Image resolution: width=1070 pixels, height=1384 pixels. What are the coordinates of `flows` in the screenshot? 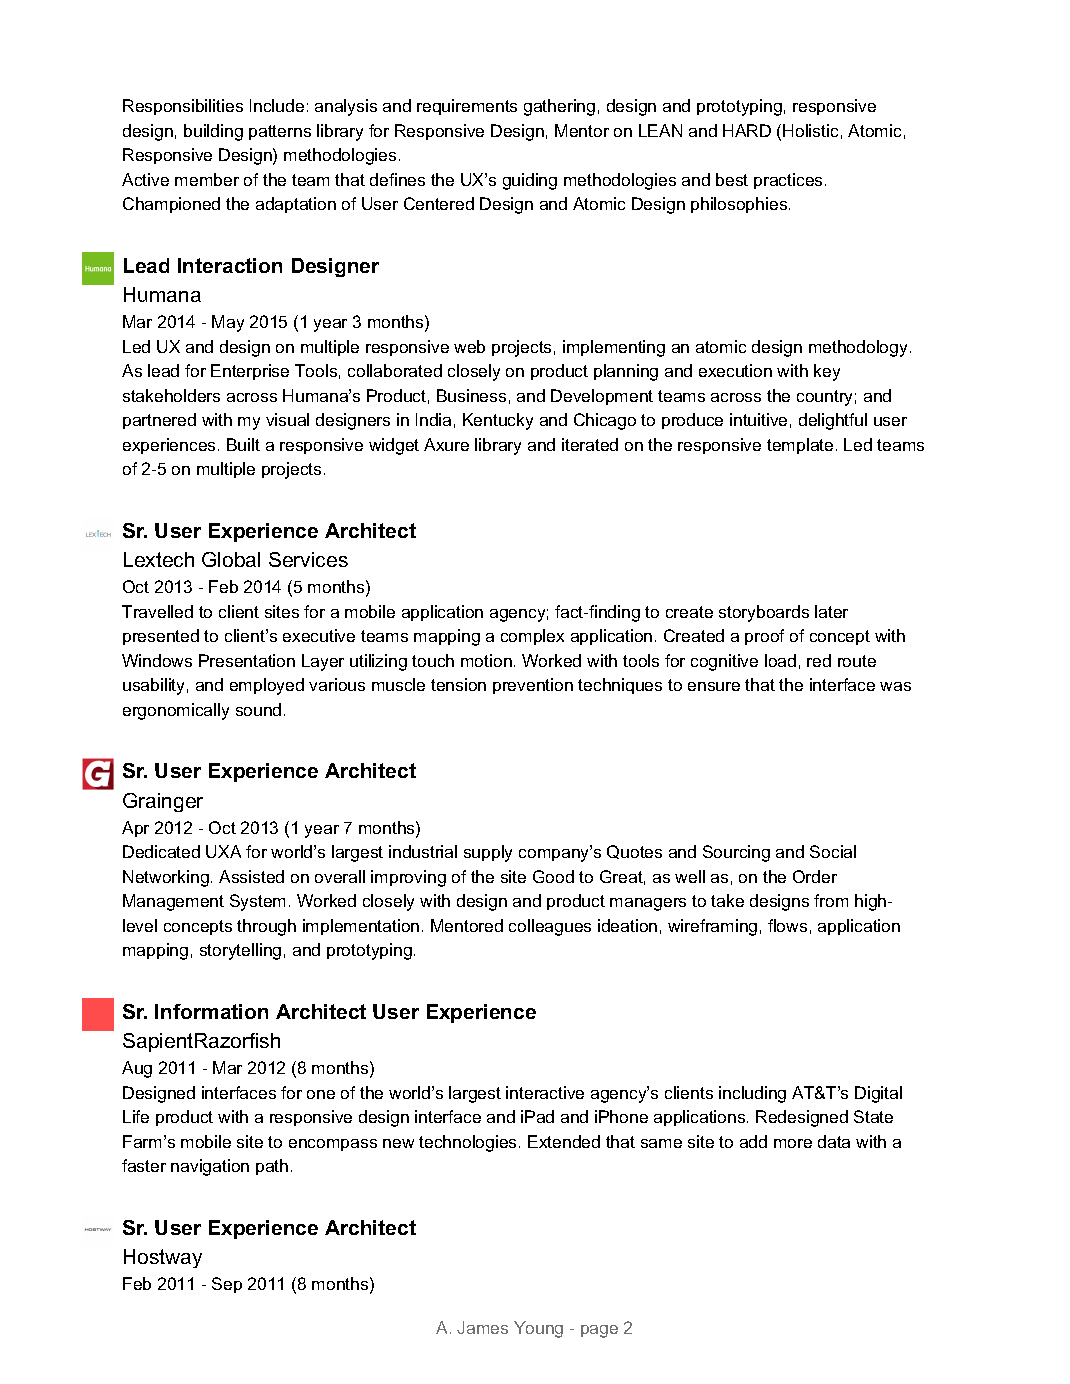 It's located at (787, 925).
